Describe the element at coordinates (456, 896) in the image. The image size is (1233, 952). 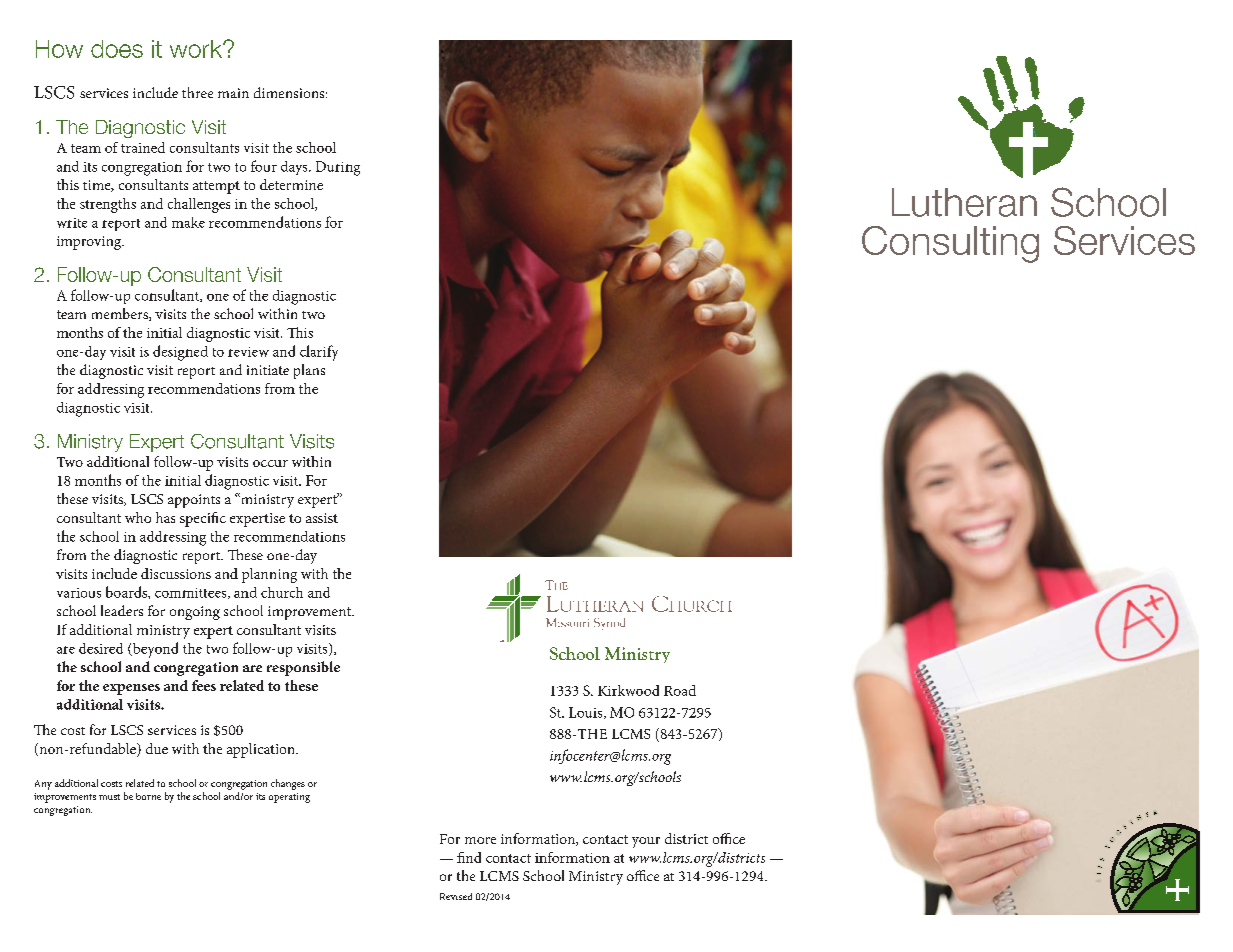
I see `Revised` at that location.
